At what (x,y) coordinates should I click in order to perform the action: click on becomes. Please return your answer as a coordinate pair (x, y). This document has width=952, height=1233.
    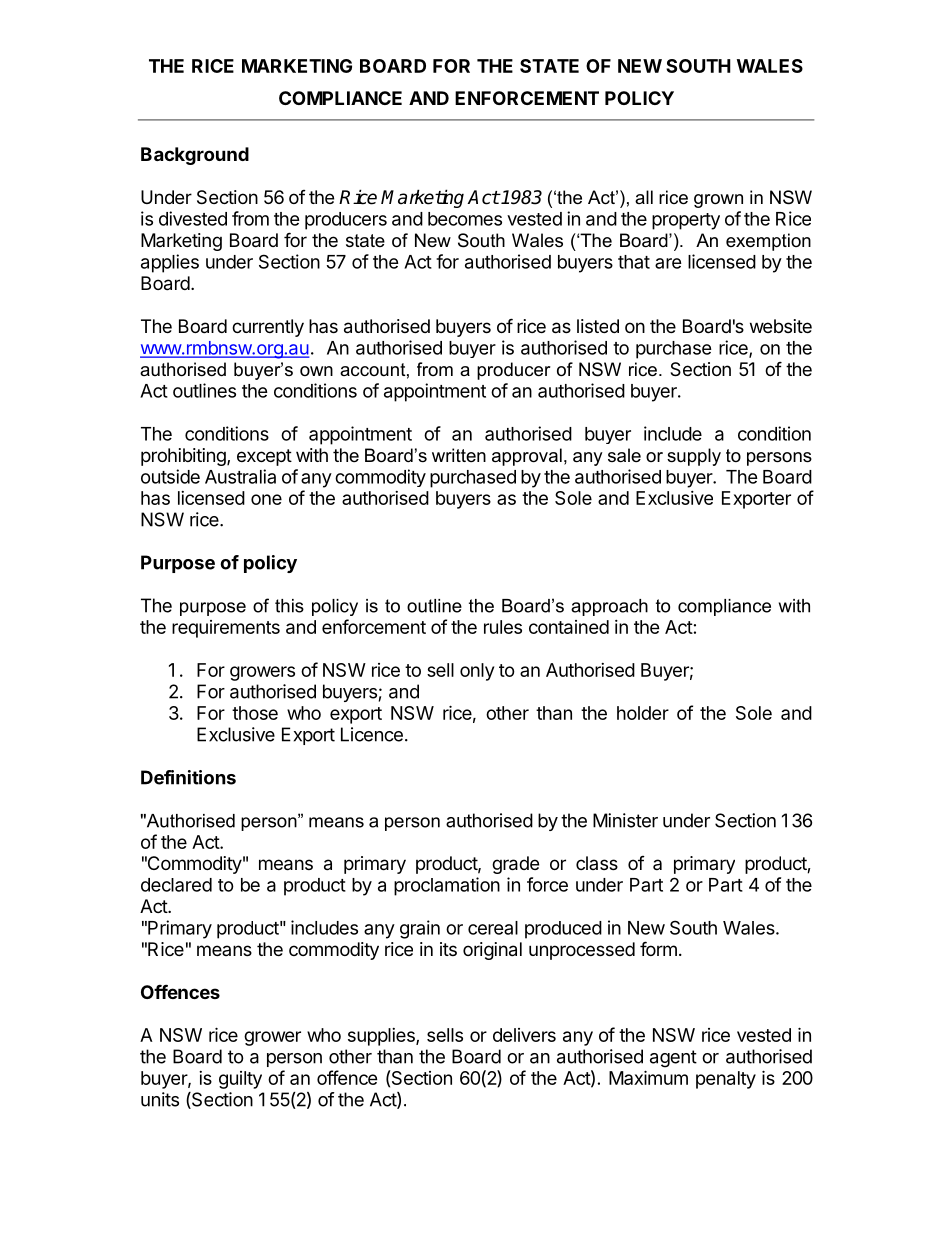
    Looking at the image, I should click on (465, 219).
